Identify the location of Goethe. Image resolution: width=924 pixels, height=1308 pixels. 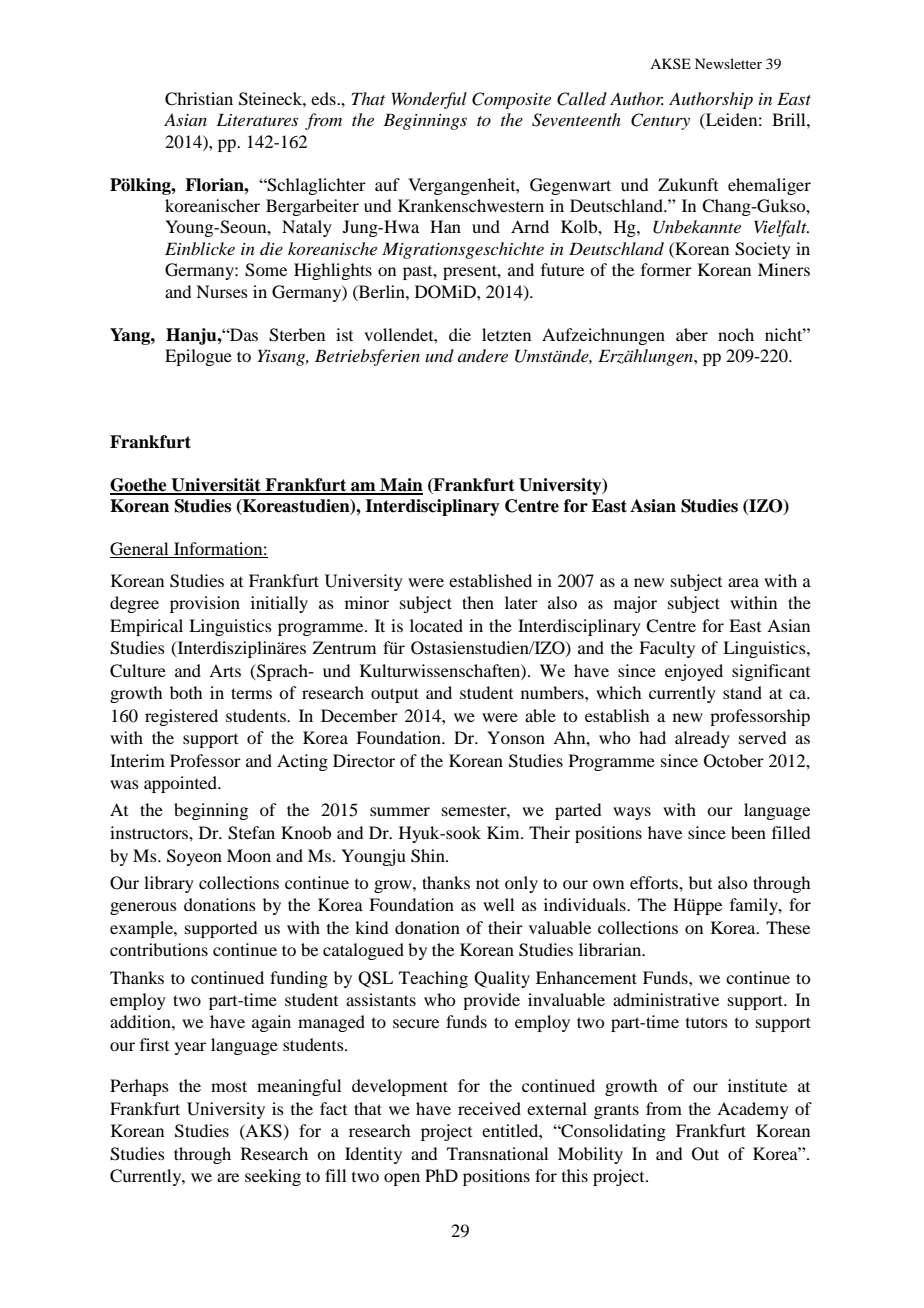
(139, 486).
